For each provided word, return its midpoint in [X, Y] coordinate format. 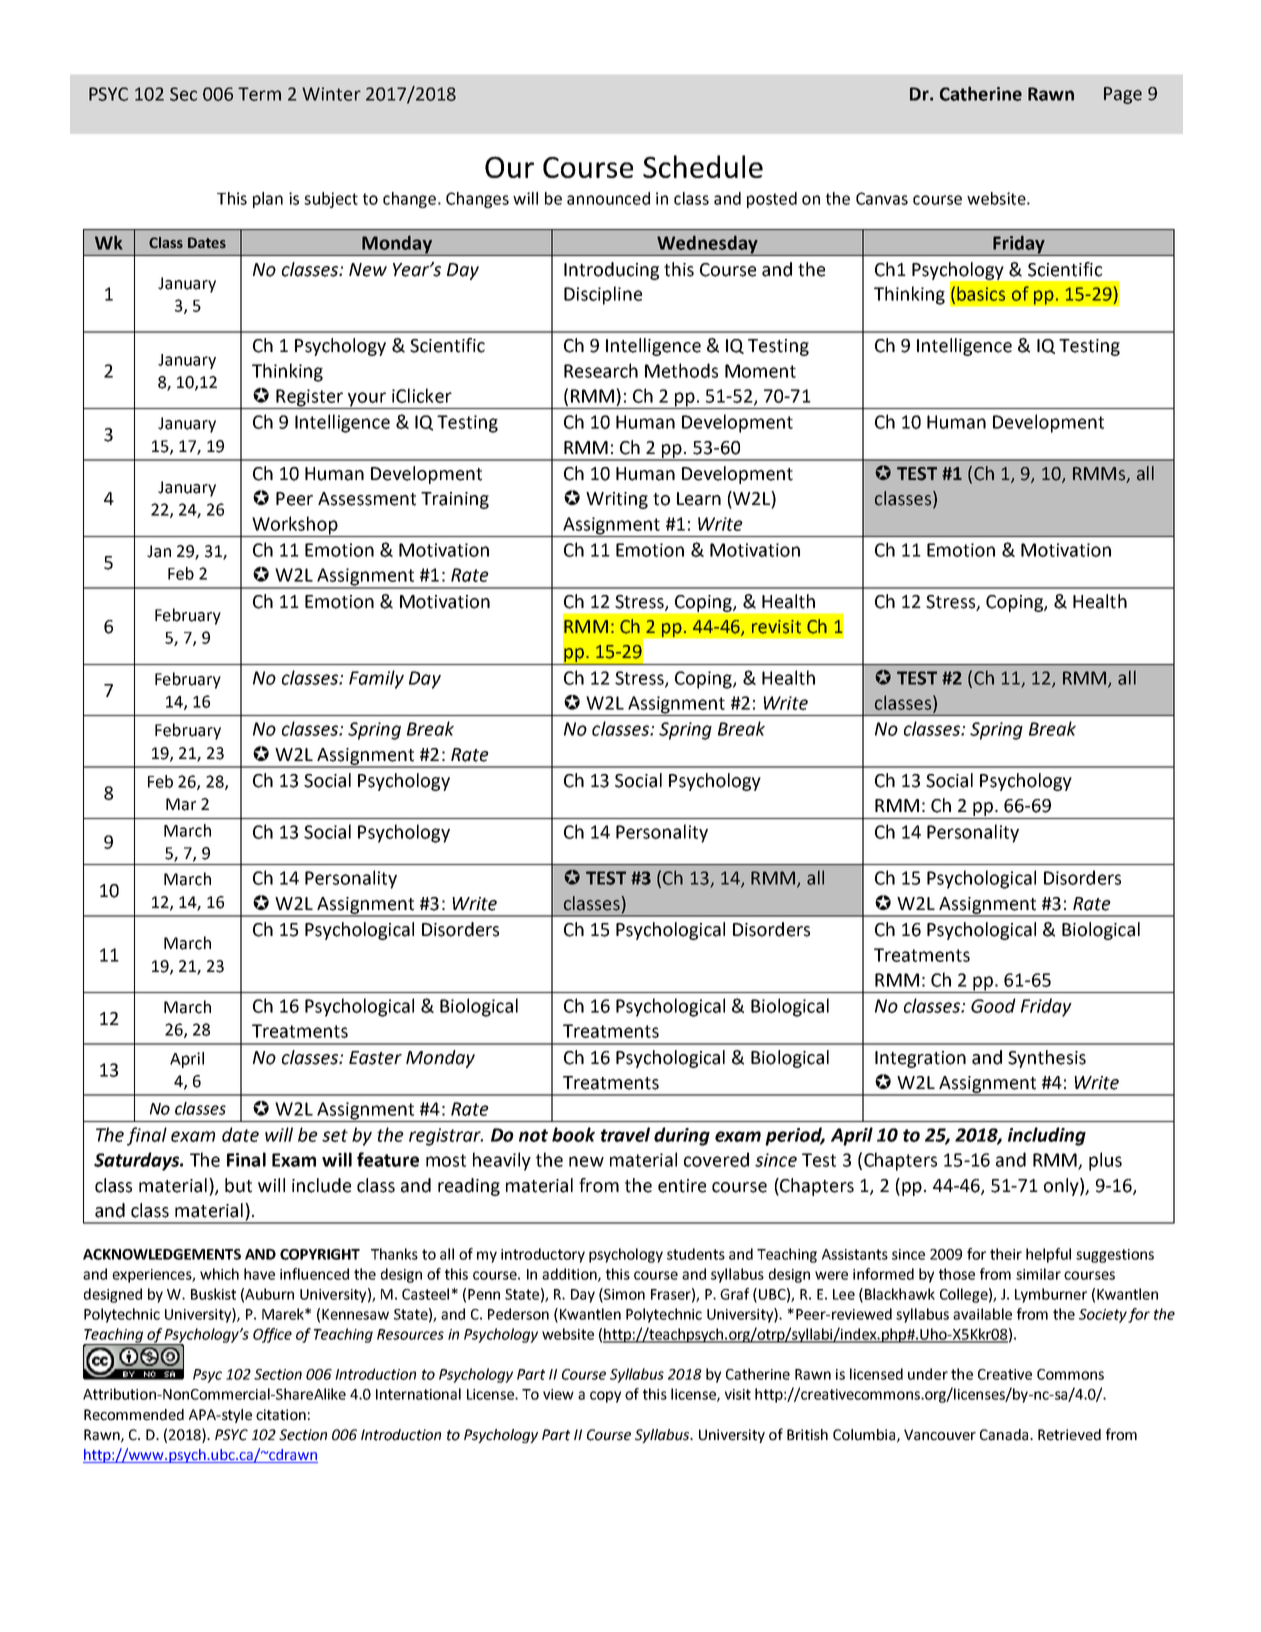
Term [259, 94]
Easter [375, 1058]
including [1047, 1136]
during [682, 1136]
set [335, 1135]
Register [309, 398]
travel [625, 1134]
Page [1123, 95]
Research [601, 370]
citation [281, 1415]
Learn [699, 499]
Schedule [703, 166]
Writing [617, 500]
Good [993, 1005]
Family [376, 679]
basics [981, 293]
